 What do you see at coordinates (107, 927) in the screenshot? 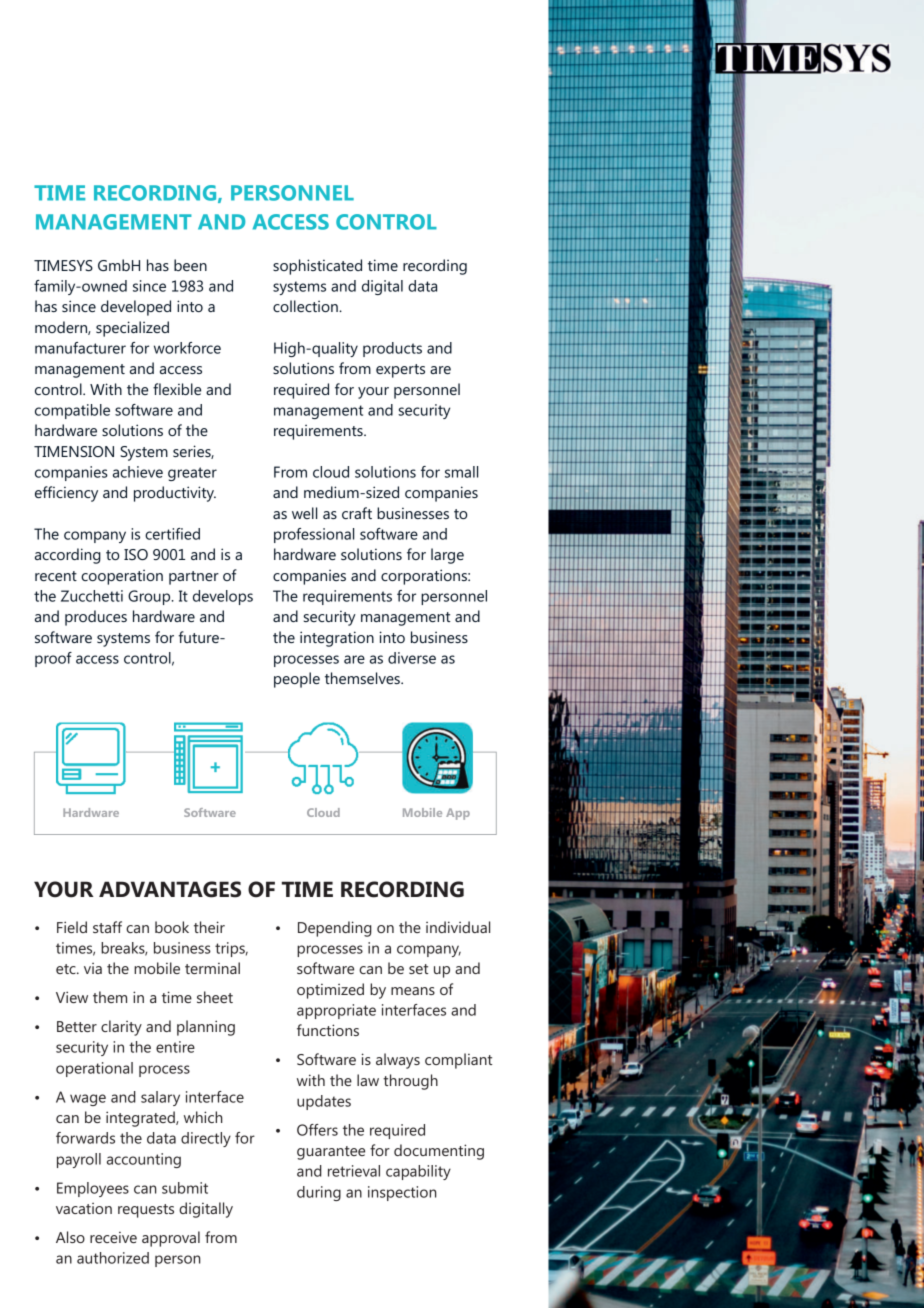
I see `staff` at bounding box center [107, 927].
